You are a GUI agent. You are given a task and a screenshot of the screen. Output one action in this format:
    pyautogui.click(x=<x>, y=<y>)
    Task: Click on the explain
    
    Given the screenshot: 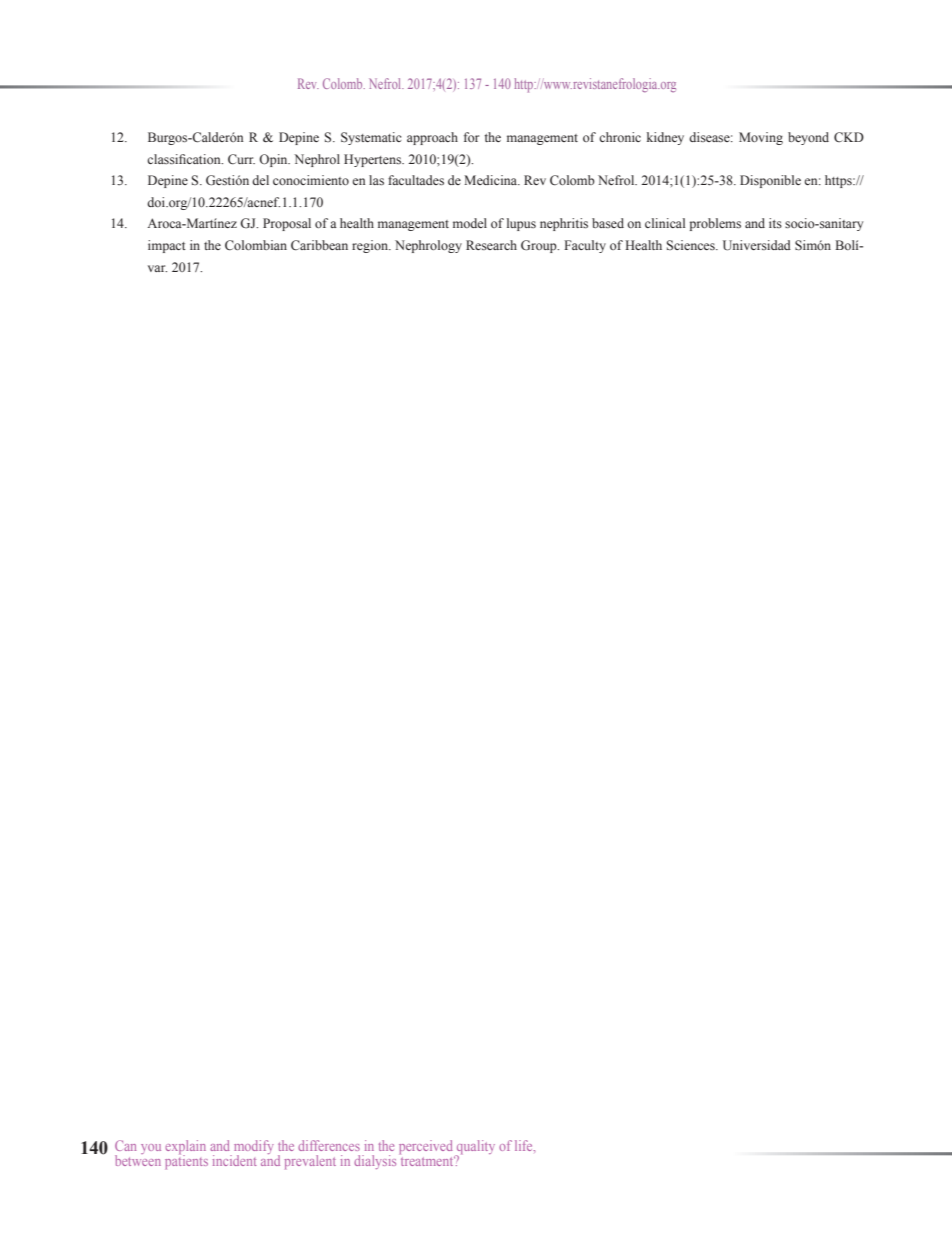 What is the action you would take?
    pyautogui.click(x=185, y=1148)
